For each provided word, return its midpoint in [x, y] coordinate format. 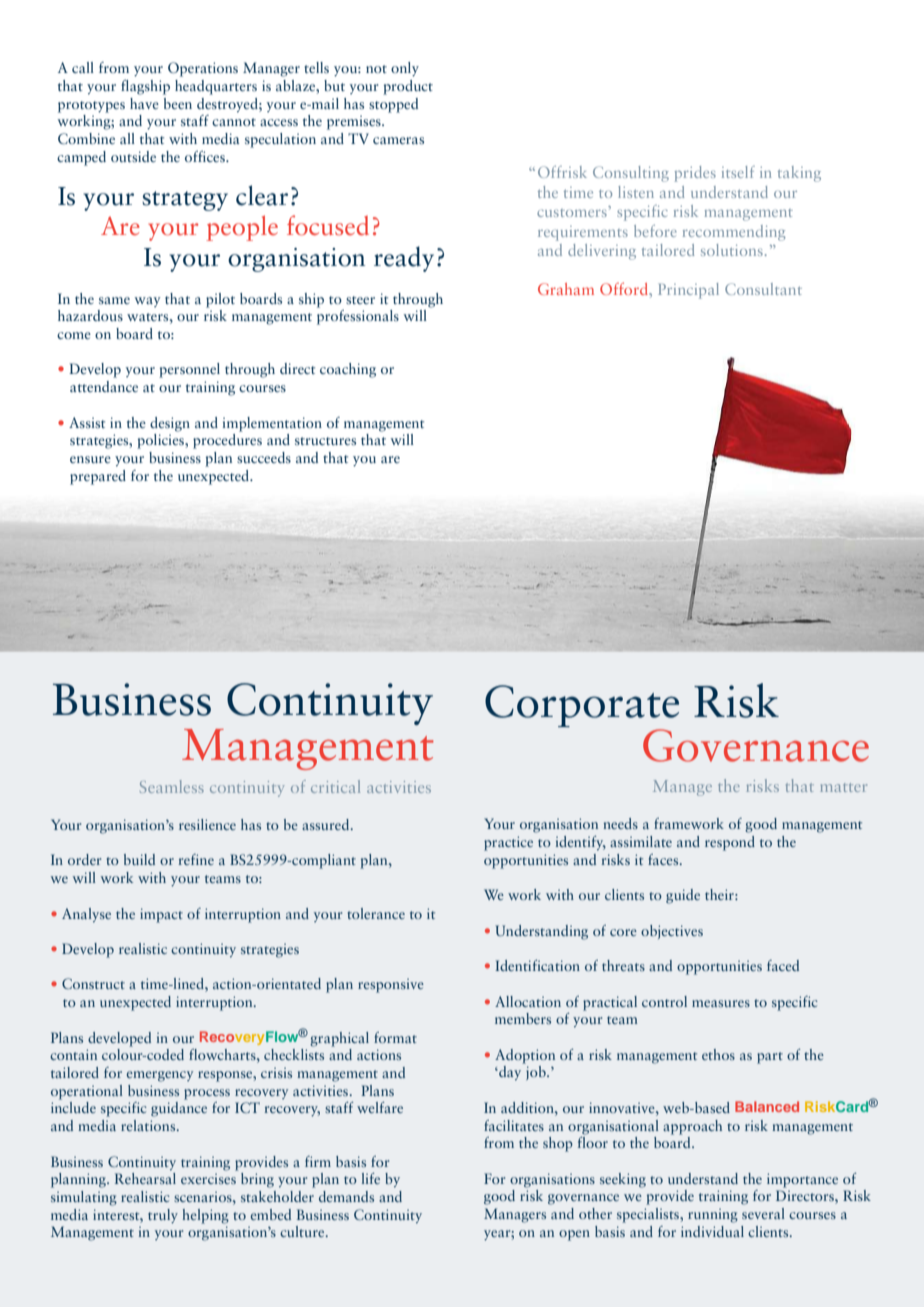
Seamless [172, 786]
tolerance [376, 913]
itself [738, 172]
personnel [189, 370]
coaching [348, 370]
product [408, 87]
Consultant [763, 289]
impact [161, 915]
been [178, 103]
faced [783, 965]
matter [843, 787]
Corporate [582, 707]
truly [163, 1216]
